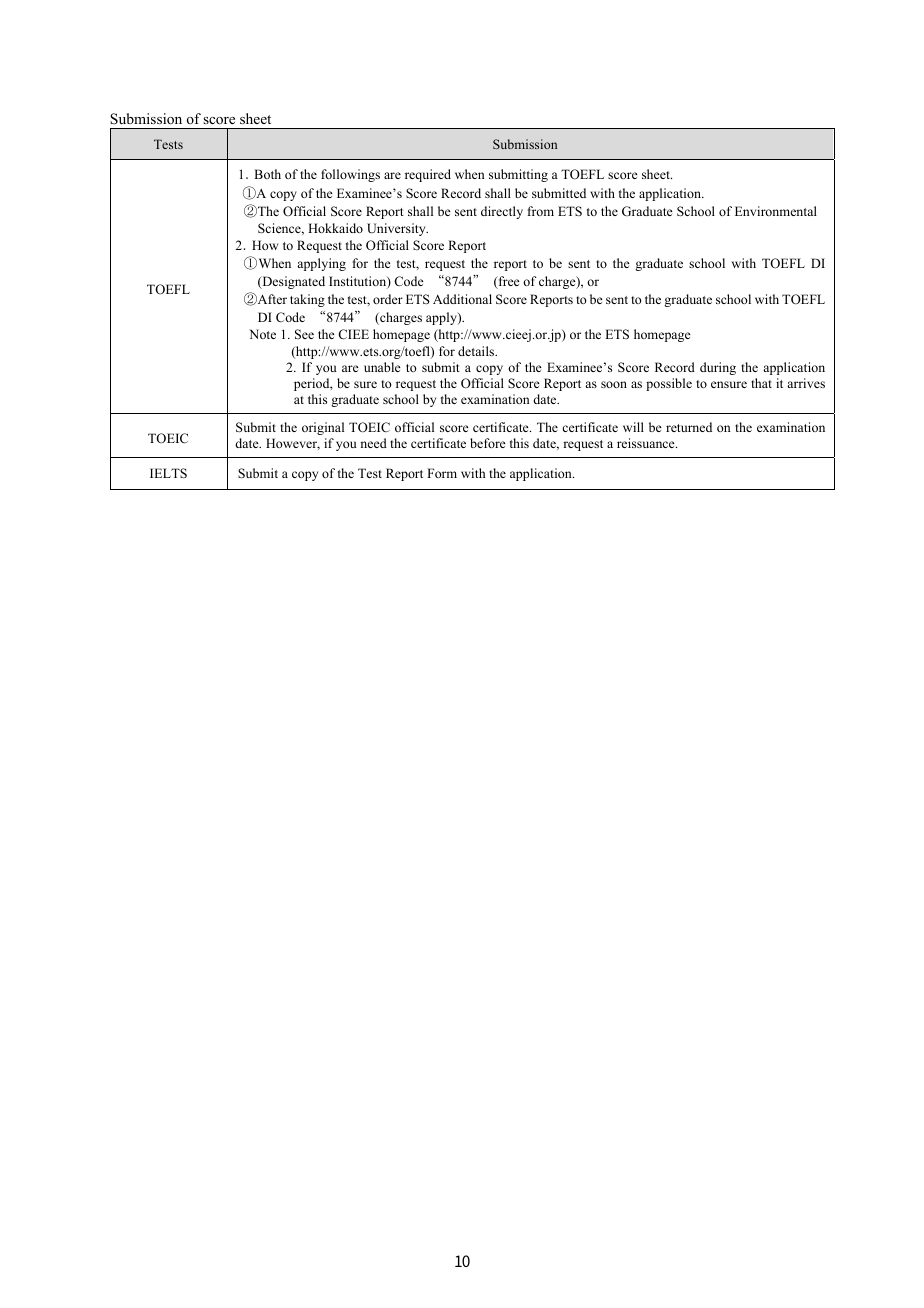 The image size is (924, 1308). I want to click on required, so click(428, 175).
